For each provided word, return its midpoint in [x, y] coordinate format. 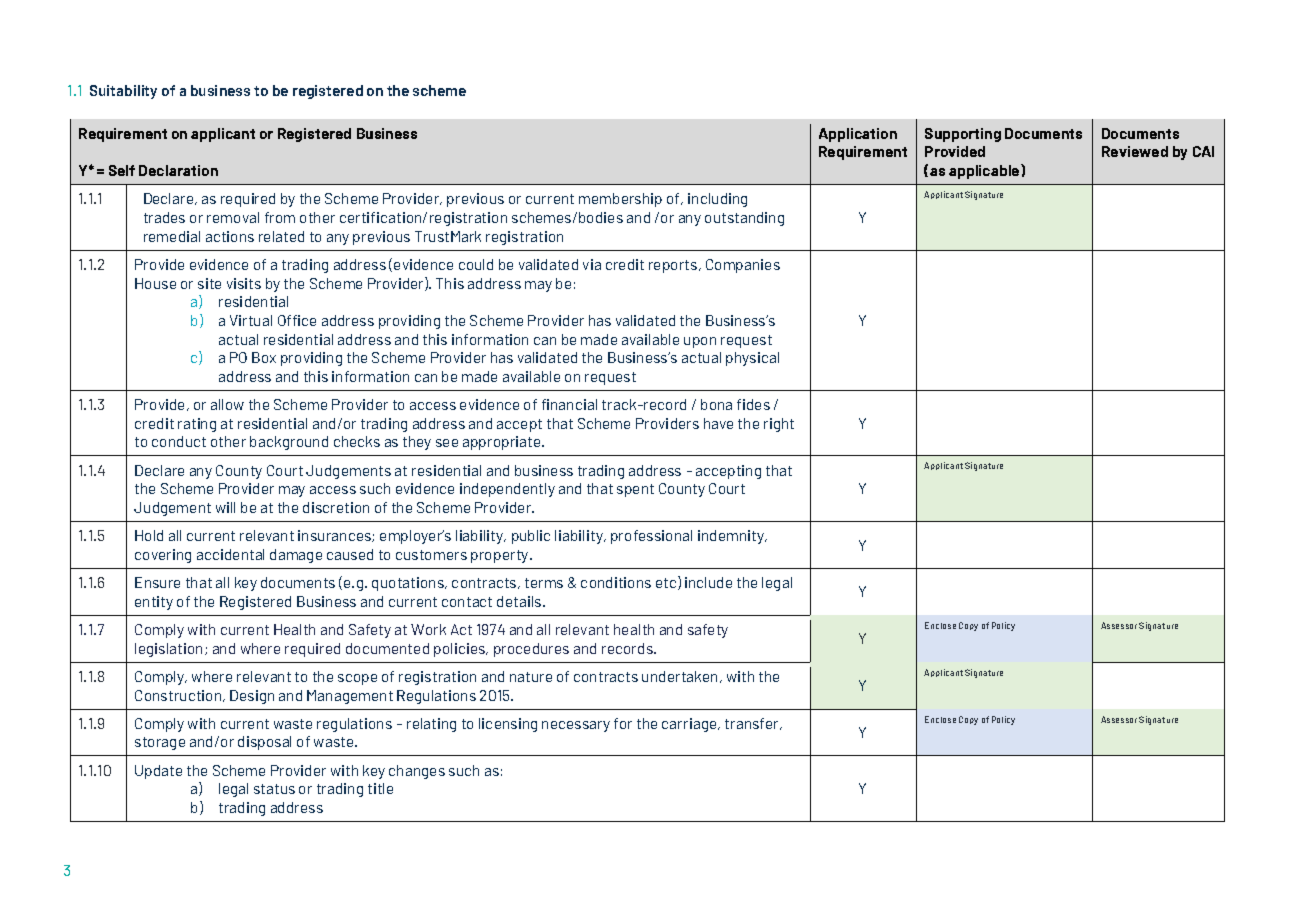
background [289, 443]
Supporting [963, 135]
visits [244, 283]
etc [667, 583]
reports [674, 266]
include [708, 582]
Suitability [123, 92]
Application [858, 135]
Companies [743, 266]
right [779, 425]
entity [154, 603]
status [274, 789]
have [718, 423]
